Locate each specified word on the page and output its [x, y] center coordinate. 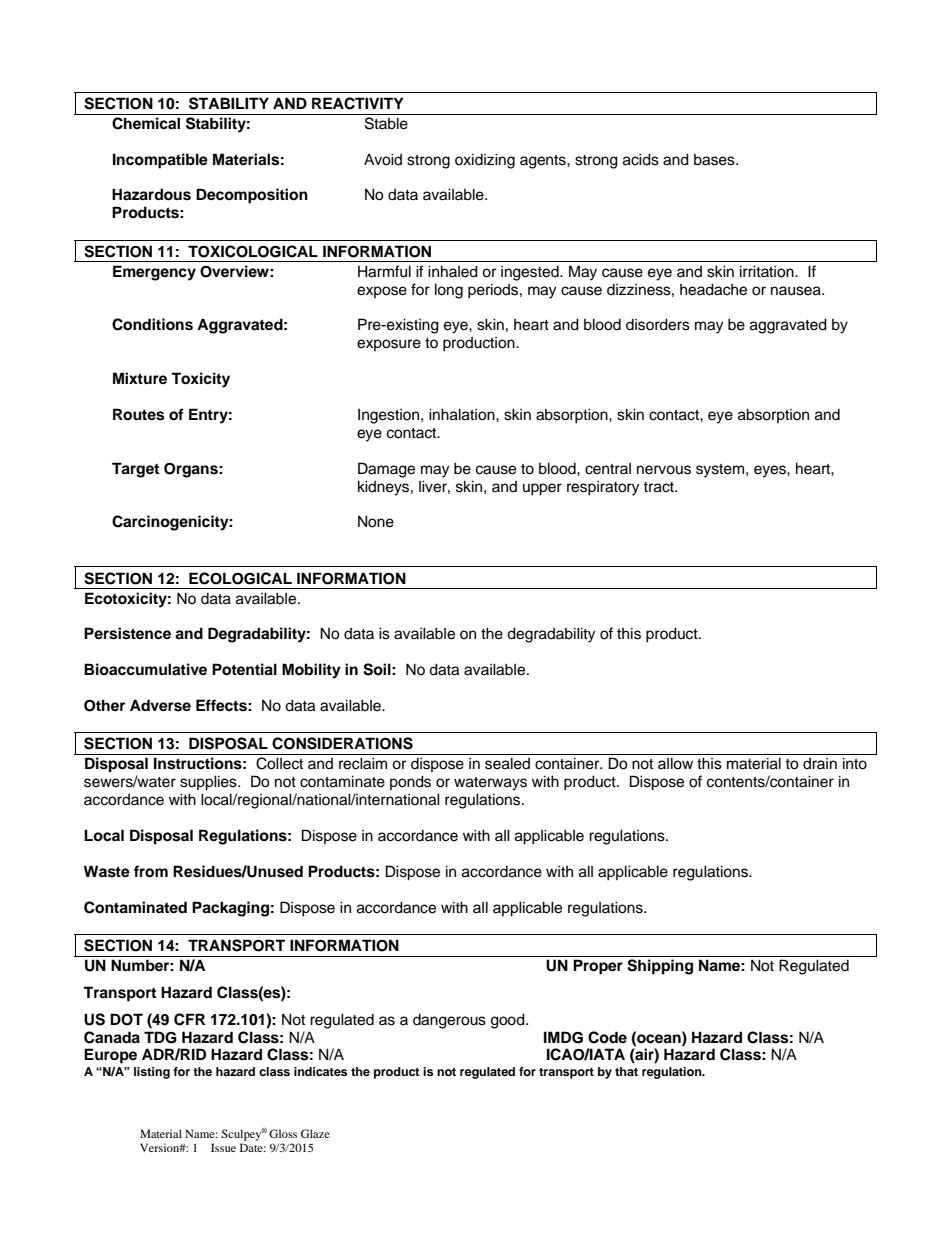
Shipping [660, 967]
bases [715, 160]
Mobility [311, 671]
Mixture [140, 378]
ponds [410, 782]
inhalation [463, 414]
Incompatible [160, 161]
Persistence [127, 633]
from [151, 871]
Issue [223, 1147]
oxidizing [485, 161]
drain [820, 763]
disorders [658, 324]
